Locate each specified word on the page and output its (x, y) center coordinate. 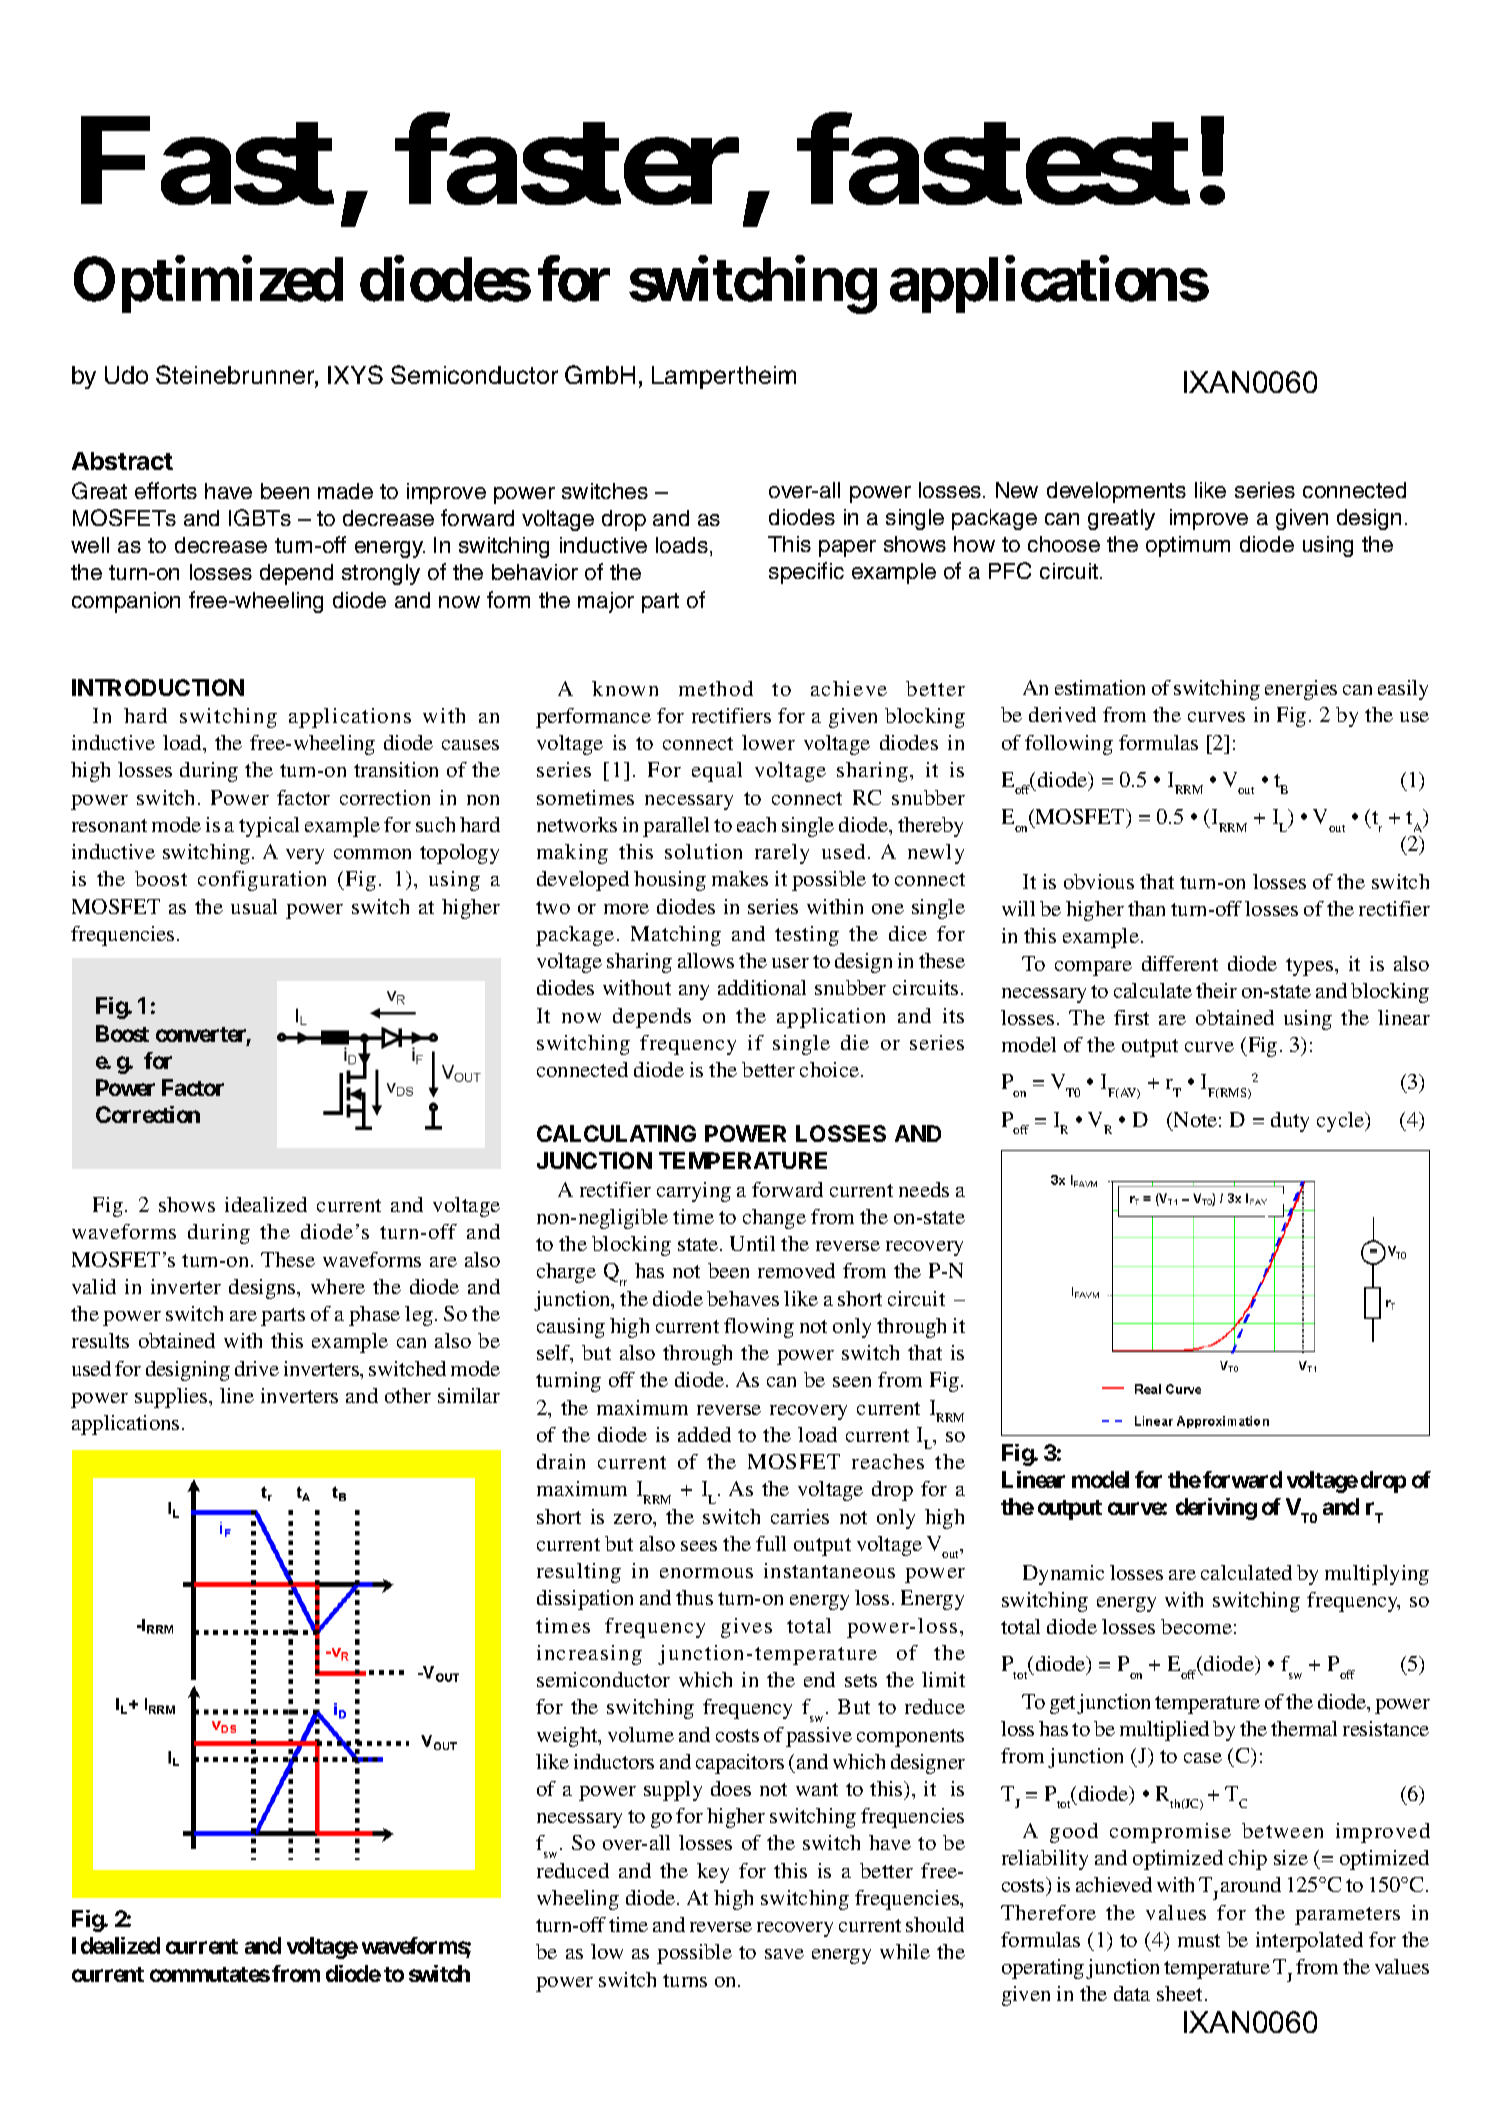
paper (847, 548)
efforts (166, 490)
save (784, 1954)
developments (1116, 492)
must (1199, 1940)
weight (568, 1737)
